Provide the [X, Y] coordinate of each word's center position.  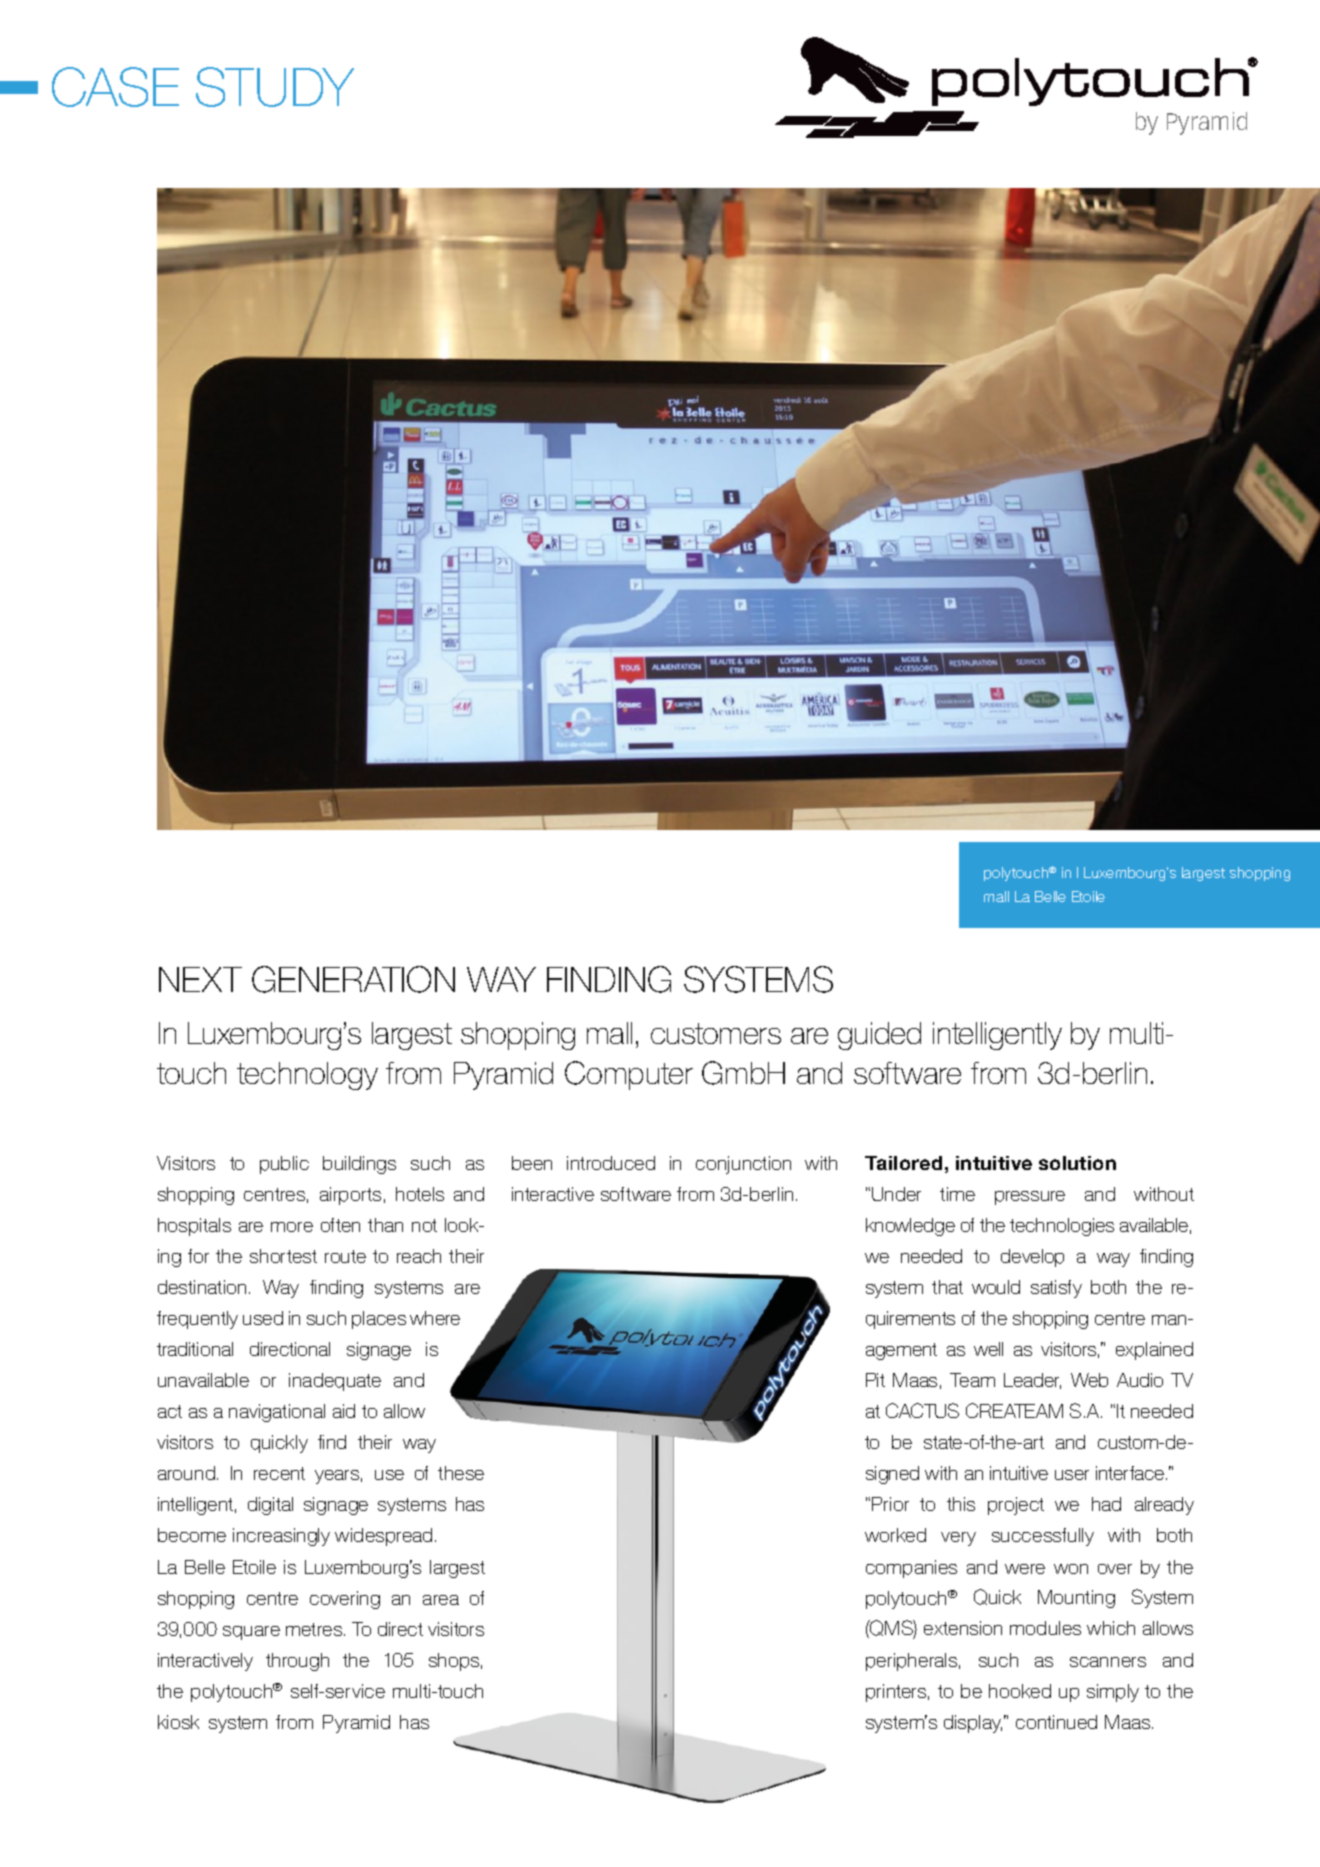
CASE [115, 87]
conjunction [743, 1165]
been [532, 1163]
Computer [629, 1075]
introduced [611, 1163]
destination [202, 1287]
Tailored [903, 1163]
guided [879, 1036]
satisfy [1056, 1289]
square [251, 1633]
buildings [359, 1165]
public [284, 1165]
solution [1077, 1163]
